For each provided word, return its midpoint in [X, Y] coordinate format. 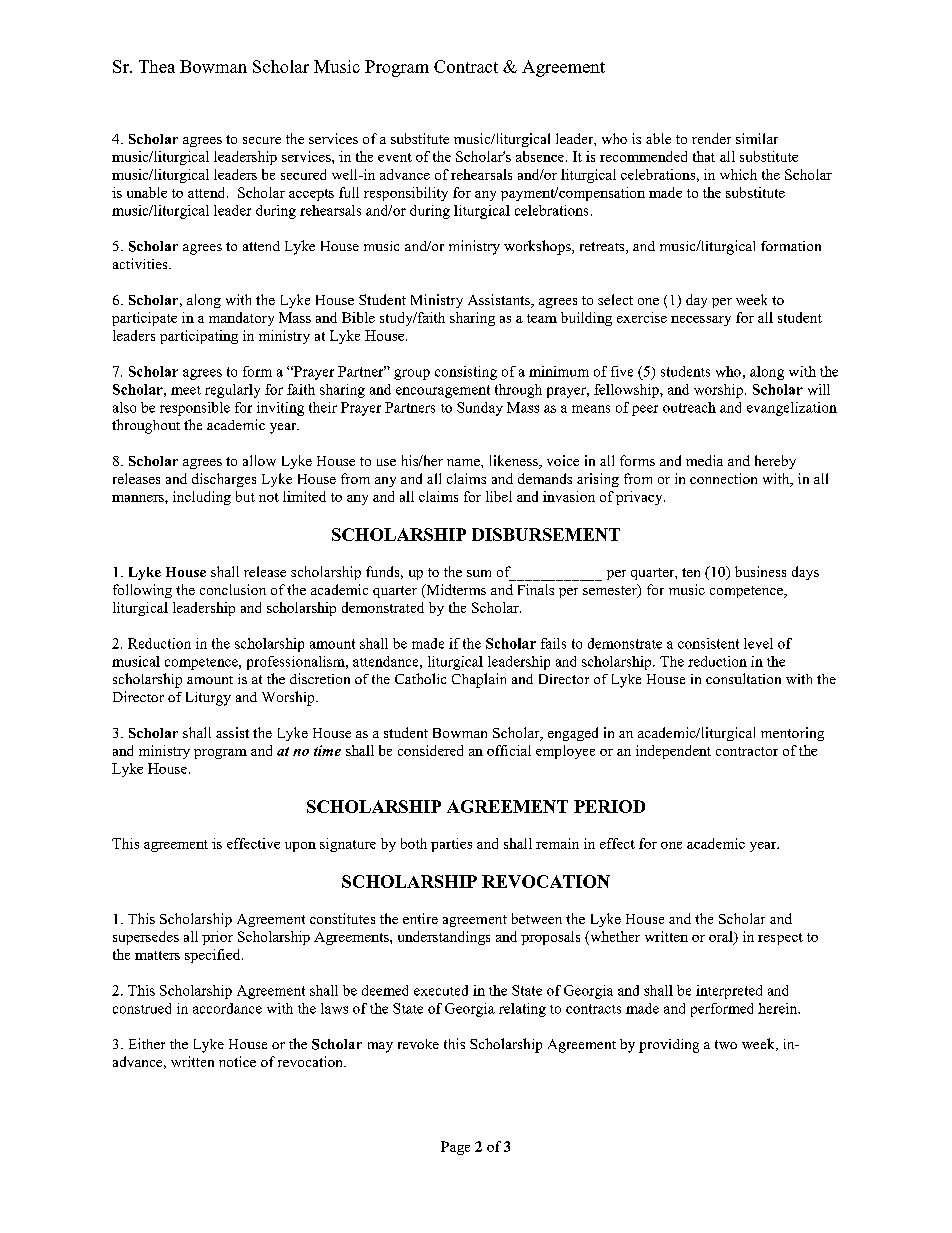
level [758, 643]
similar [757, 138]
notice [237, 1061]
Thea [157, 66]
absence [540, 156]
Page [455, 1148]
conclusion [233, 589]
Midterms [455, 591]
